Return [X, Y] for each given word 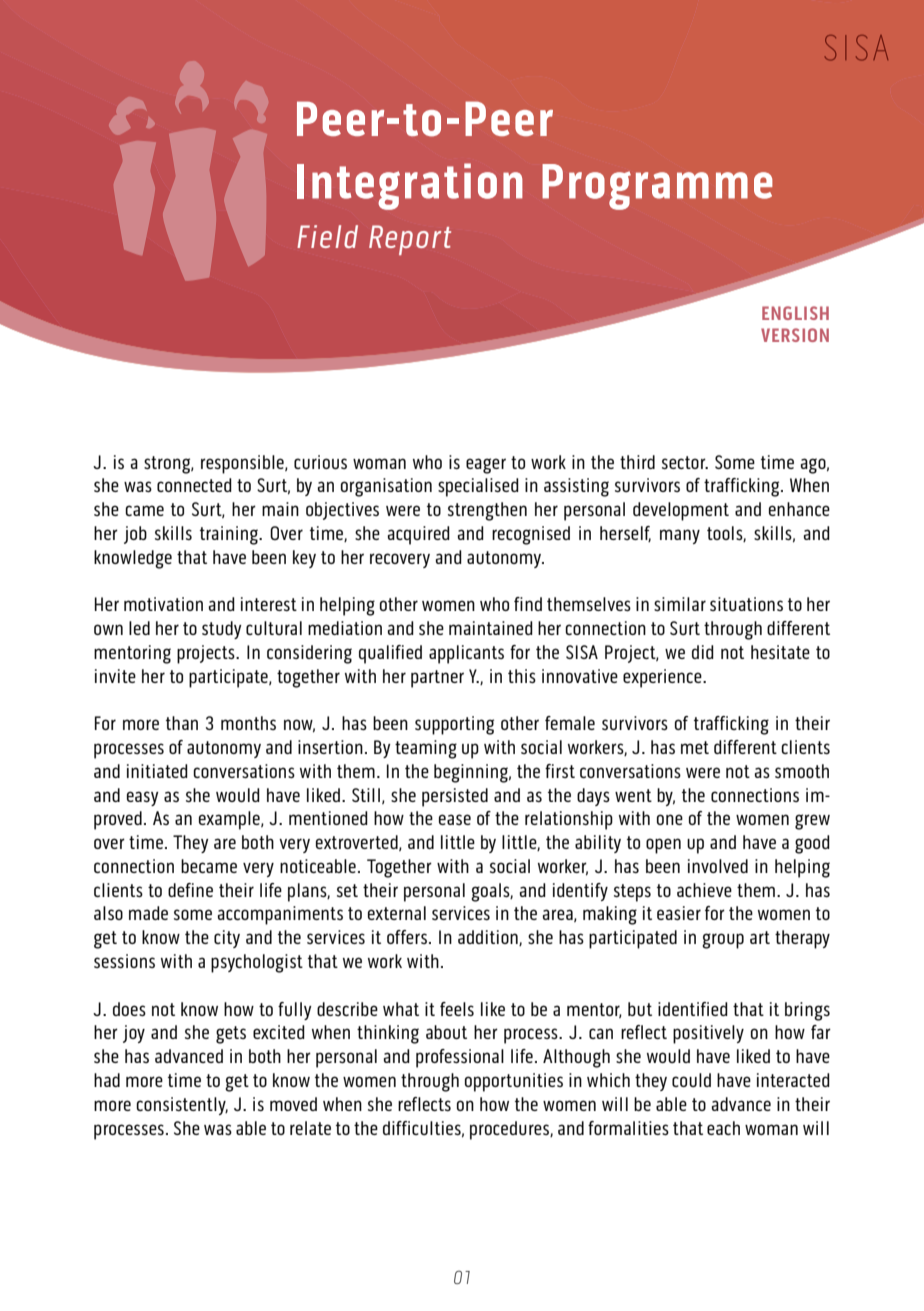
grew [812, 822]
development [681, 511]
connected [194, 485]
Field [327, 236]
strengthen [487, 511]
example [230, 820]
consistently [182, 1106]
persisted [455, 797]
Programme [657, 187]
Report [410, 240]
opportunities [514, 1082]
